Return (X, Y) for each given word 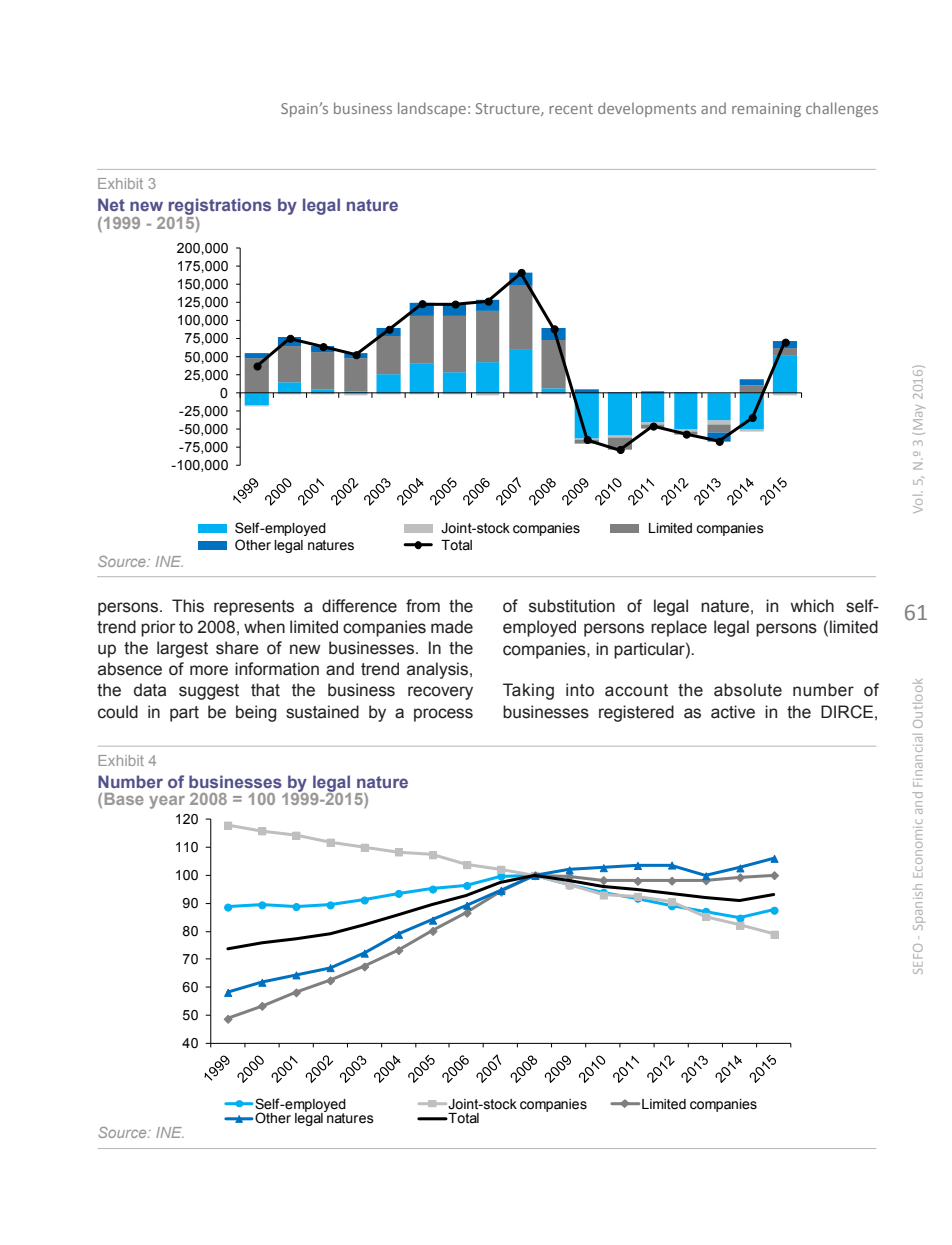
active (733, 712)
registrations (219, 208)
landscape (432, 109)
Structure (509, 109)
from (423, 606)
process (443, 715)
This (188, 606)
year (167, 802)
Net (111, 204)
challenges (842, 109)
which (812, 606)
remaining (766, 110)
